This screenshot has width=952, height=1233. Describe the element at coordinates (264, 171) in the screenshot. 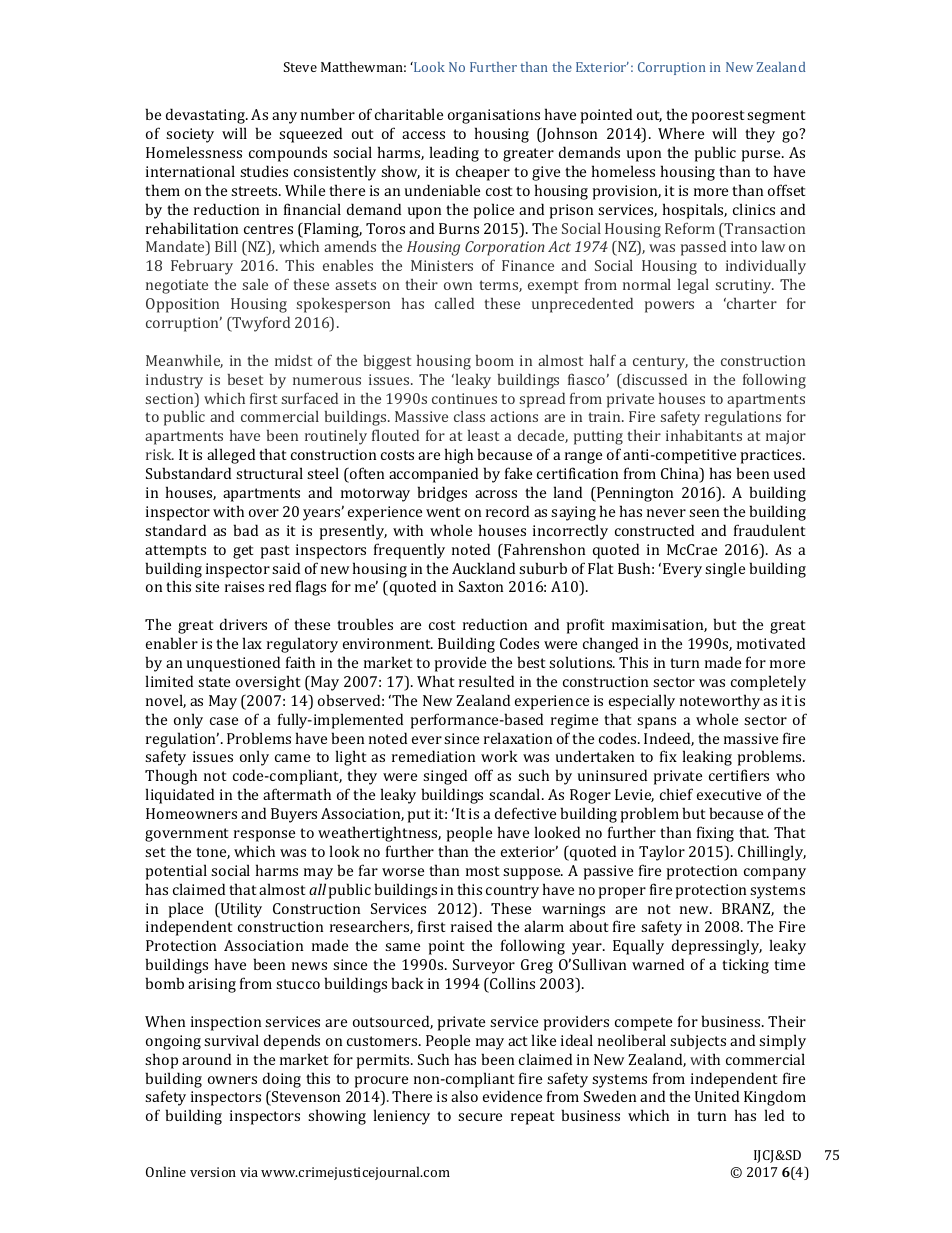

I see `studies` at that location.
